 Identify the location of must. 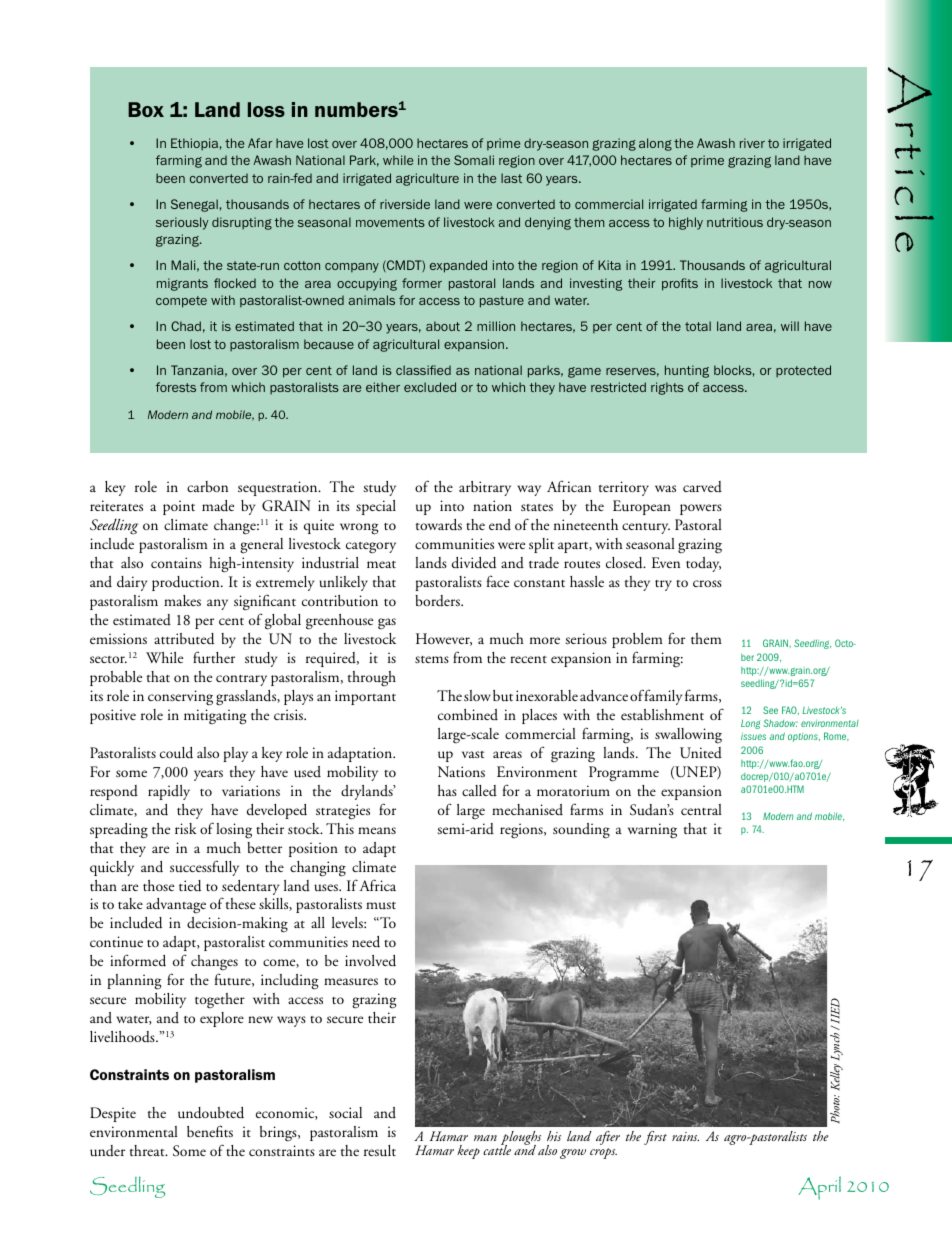
(381, 905).
